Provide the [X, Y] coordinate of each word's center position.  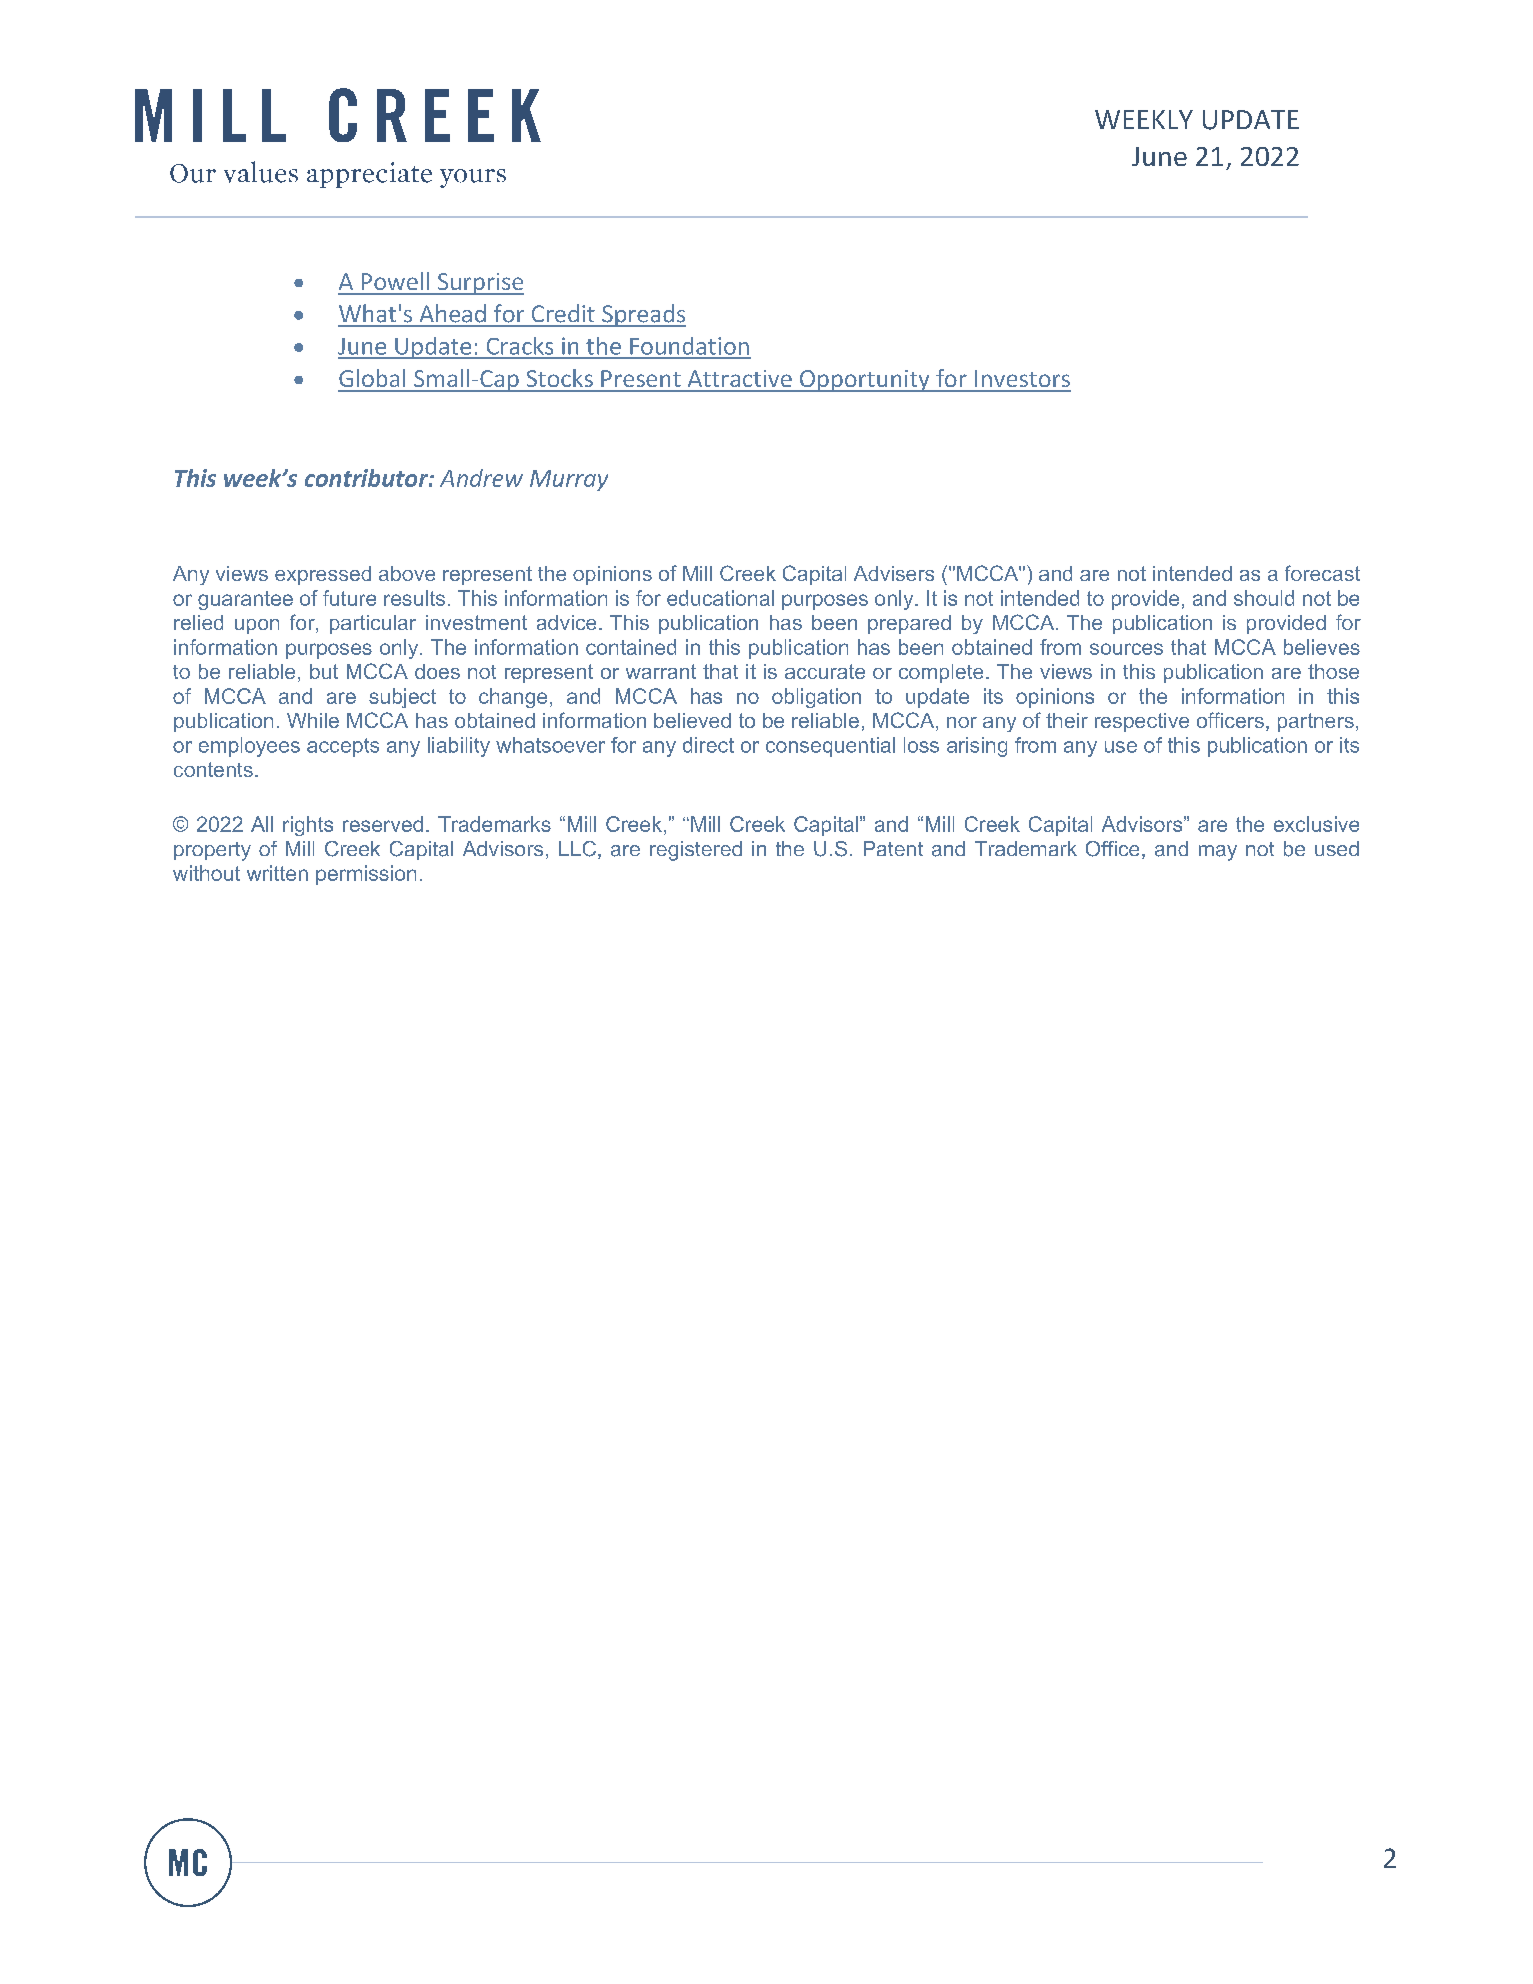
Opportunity [864, 381]
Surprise [479, 284]
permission [366, 875]
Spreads [643, 315]
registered [696, 851]
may [1218, 853]
